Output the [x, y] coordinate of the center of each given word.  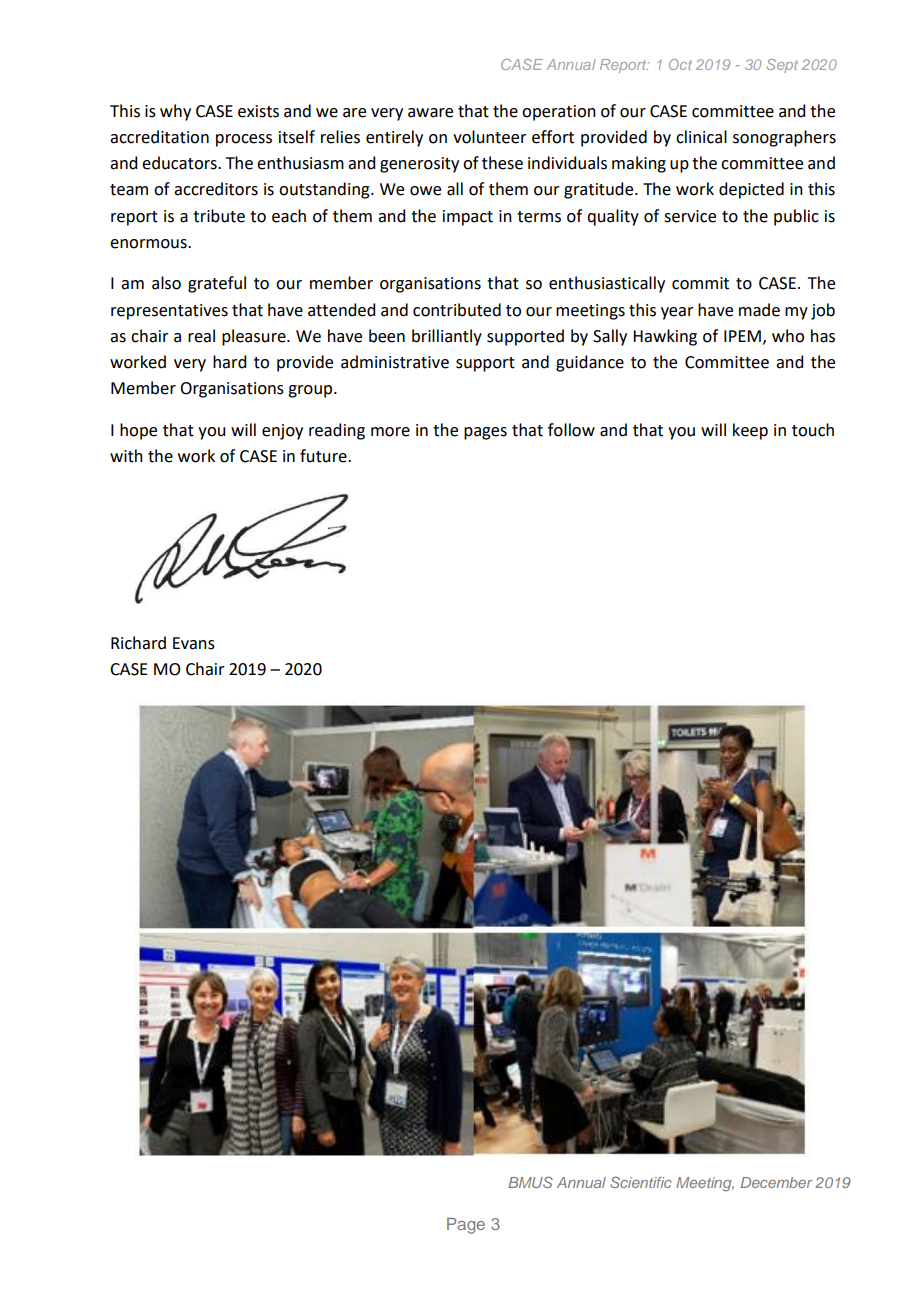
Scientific [641, 1182]
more [390, 432]
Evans [194, 643]
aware [430, 113]
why [175, 112]
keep [750, 431]
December [777, 1182]
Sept [782, 66]
